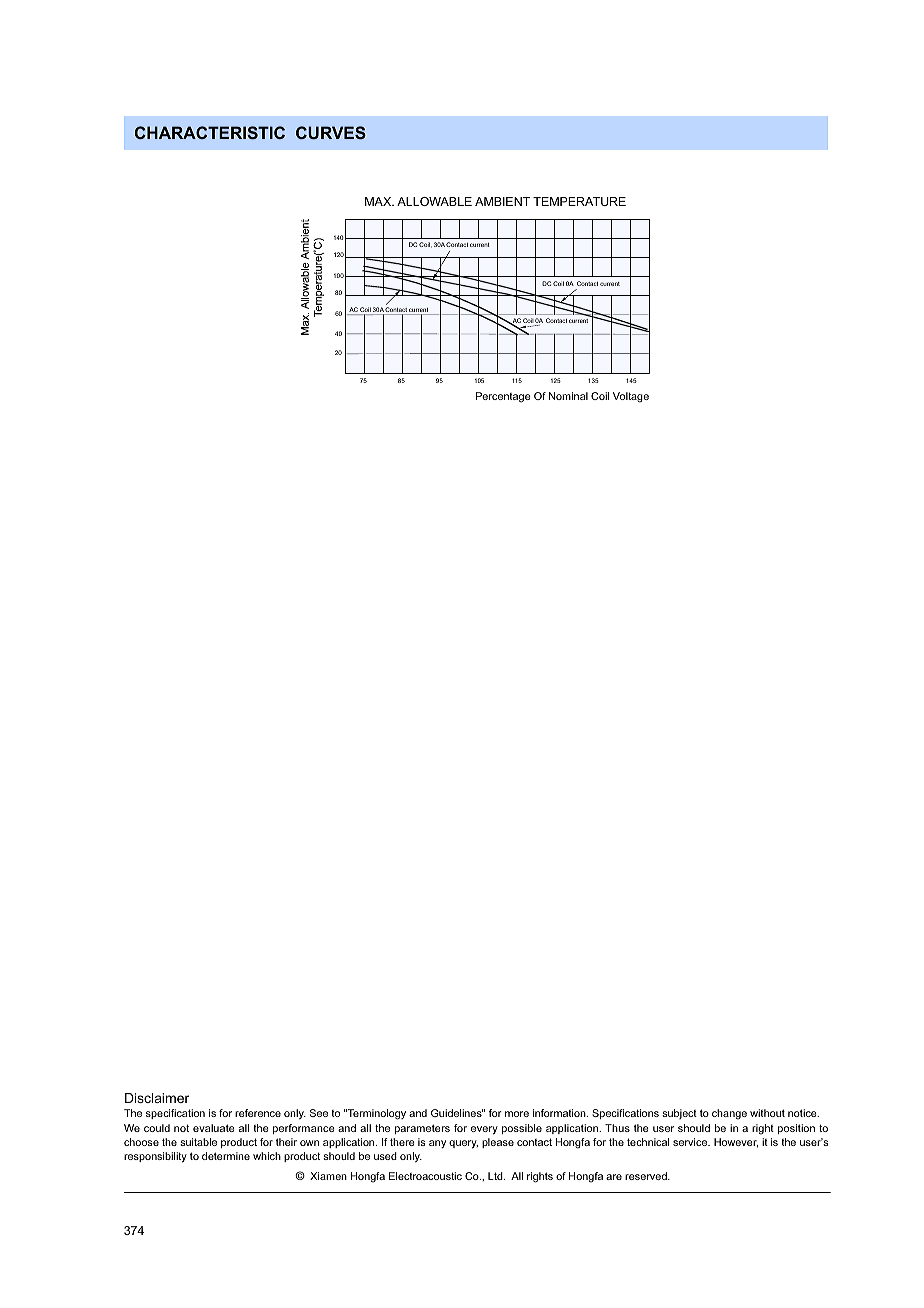 This page has width=924, height=1308. What do you see at coordinates (502, 201) in the page?
I see `AMBIENT` at bounding box center [502, 201].
